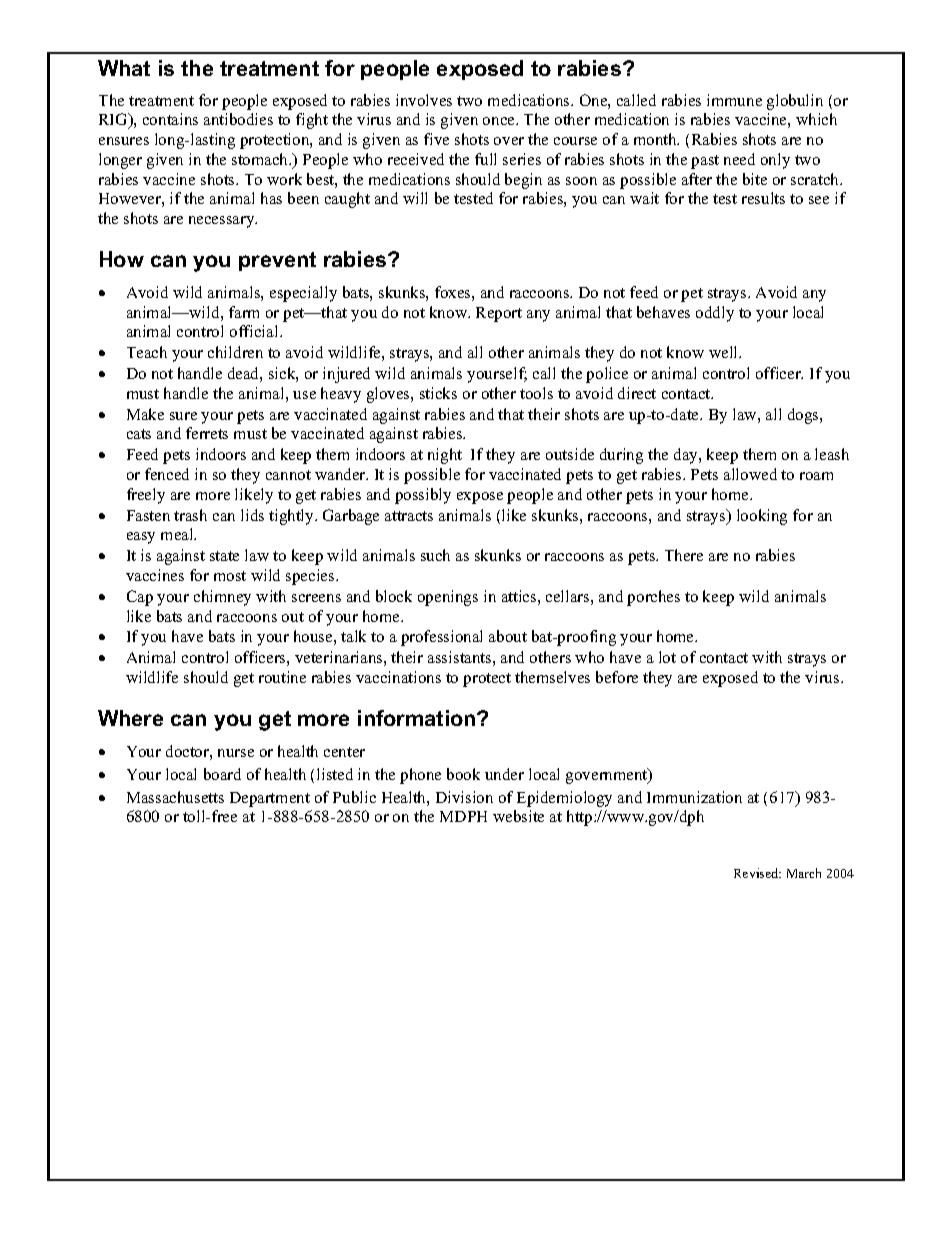 This screenshot has width=952, height=1233. Describe the element at coordinates (170, 119) in the screenshot. I see `contains` at that location.
